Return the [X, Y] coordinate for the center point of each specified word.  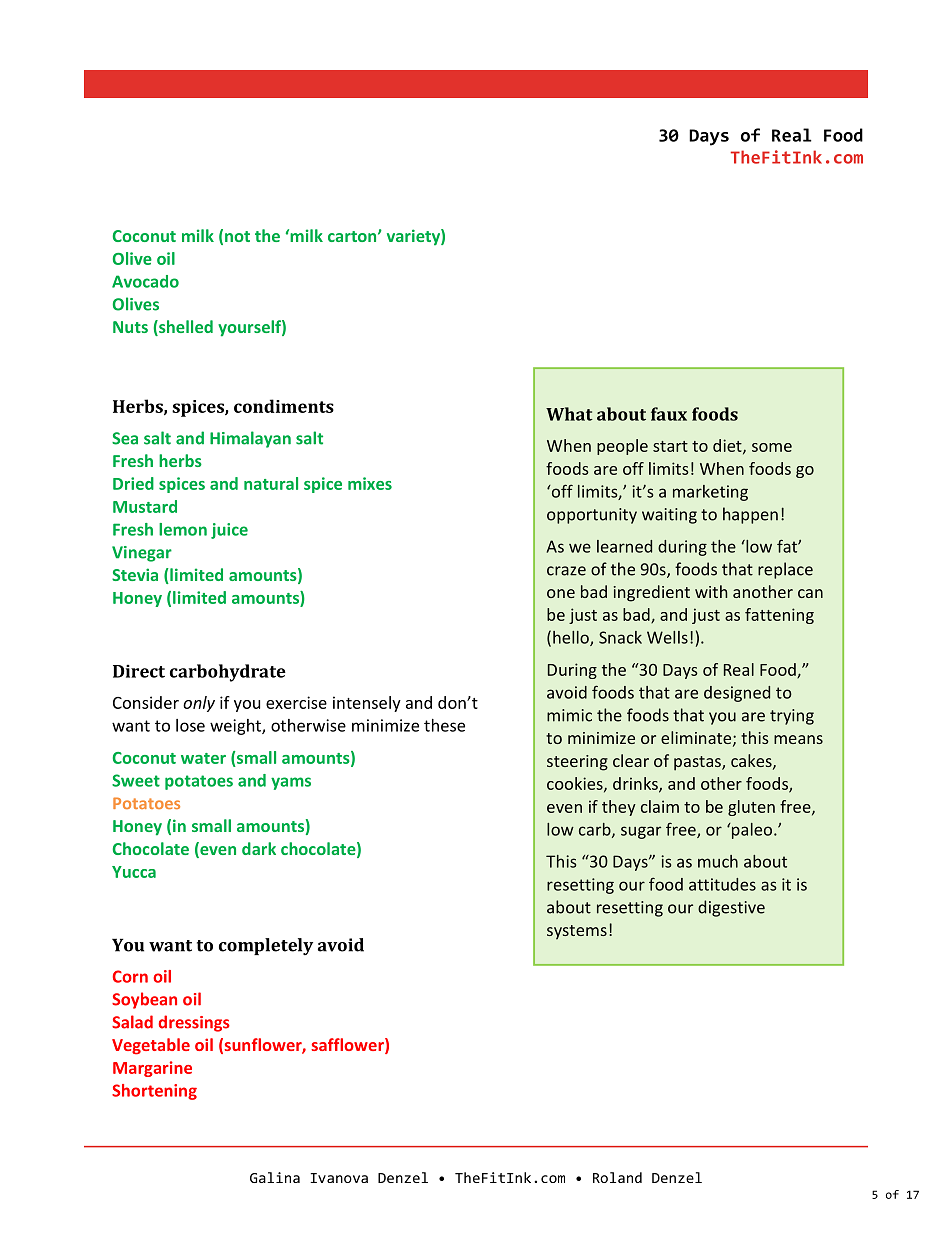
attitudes [722, 884]
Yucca [134, 872]
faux [669, 414]
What [569, 414]
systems [577, 932]
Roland [617, 1177]
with [711, 591]
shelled [185, 328]
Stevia [135, 574]
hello [572, 638]
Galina [275, 1177]
